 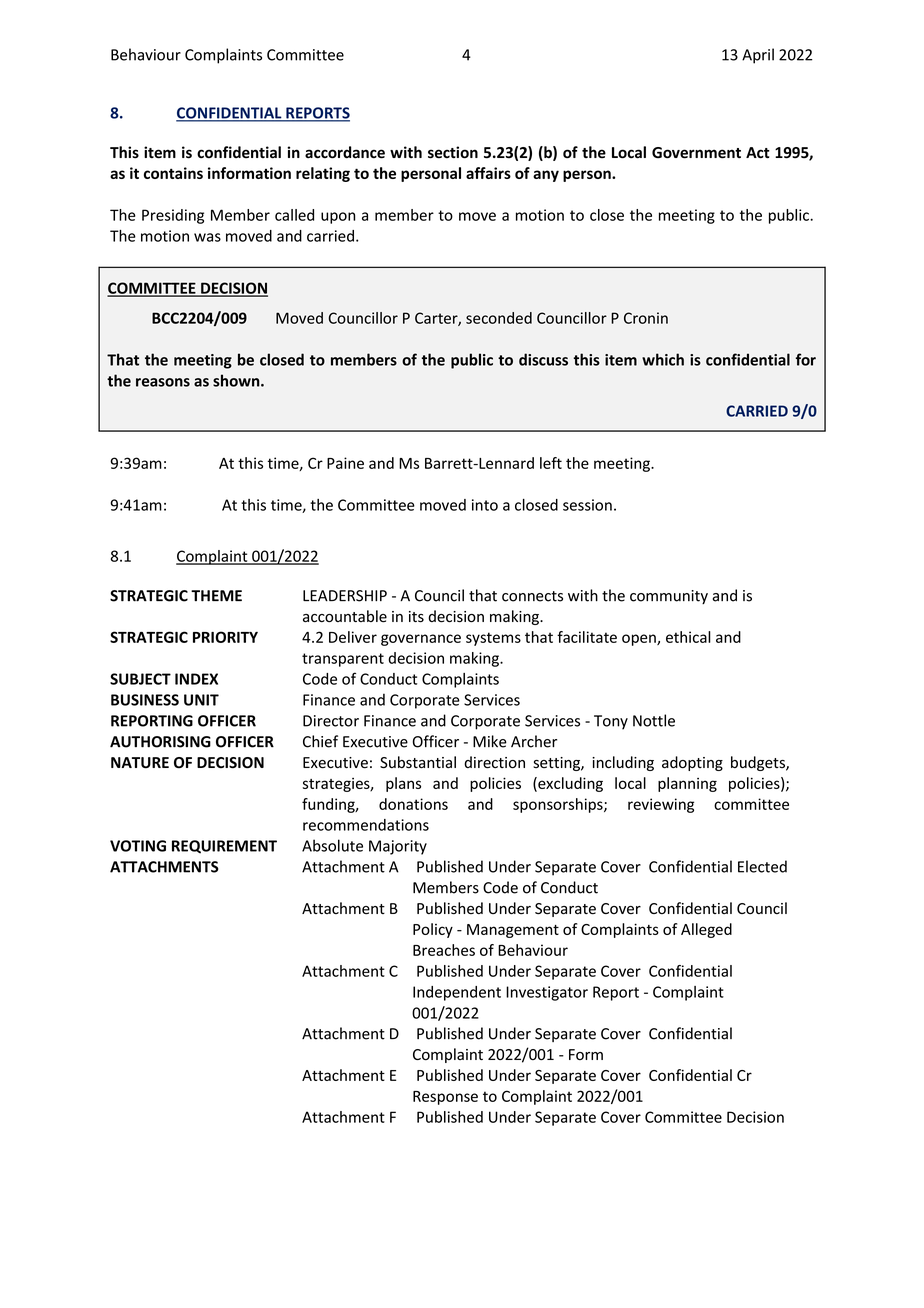 I want to click on AUTHORISING, so click(x=160, y=742).
